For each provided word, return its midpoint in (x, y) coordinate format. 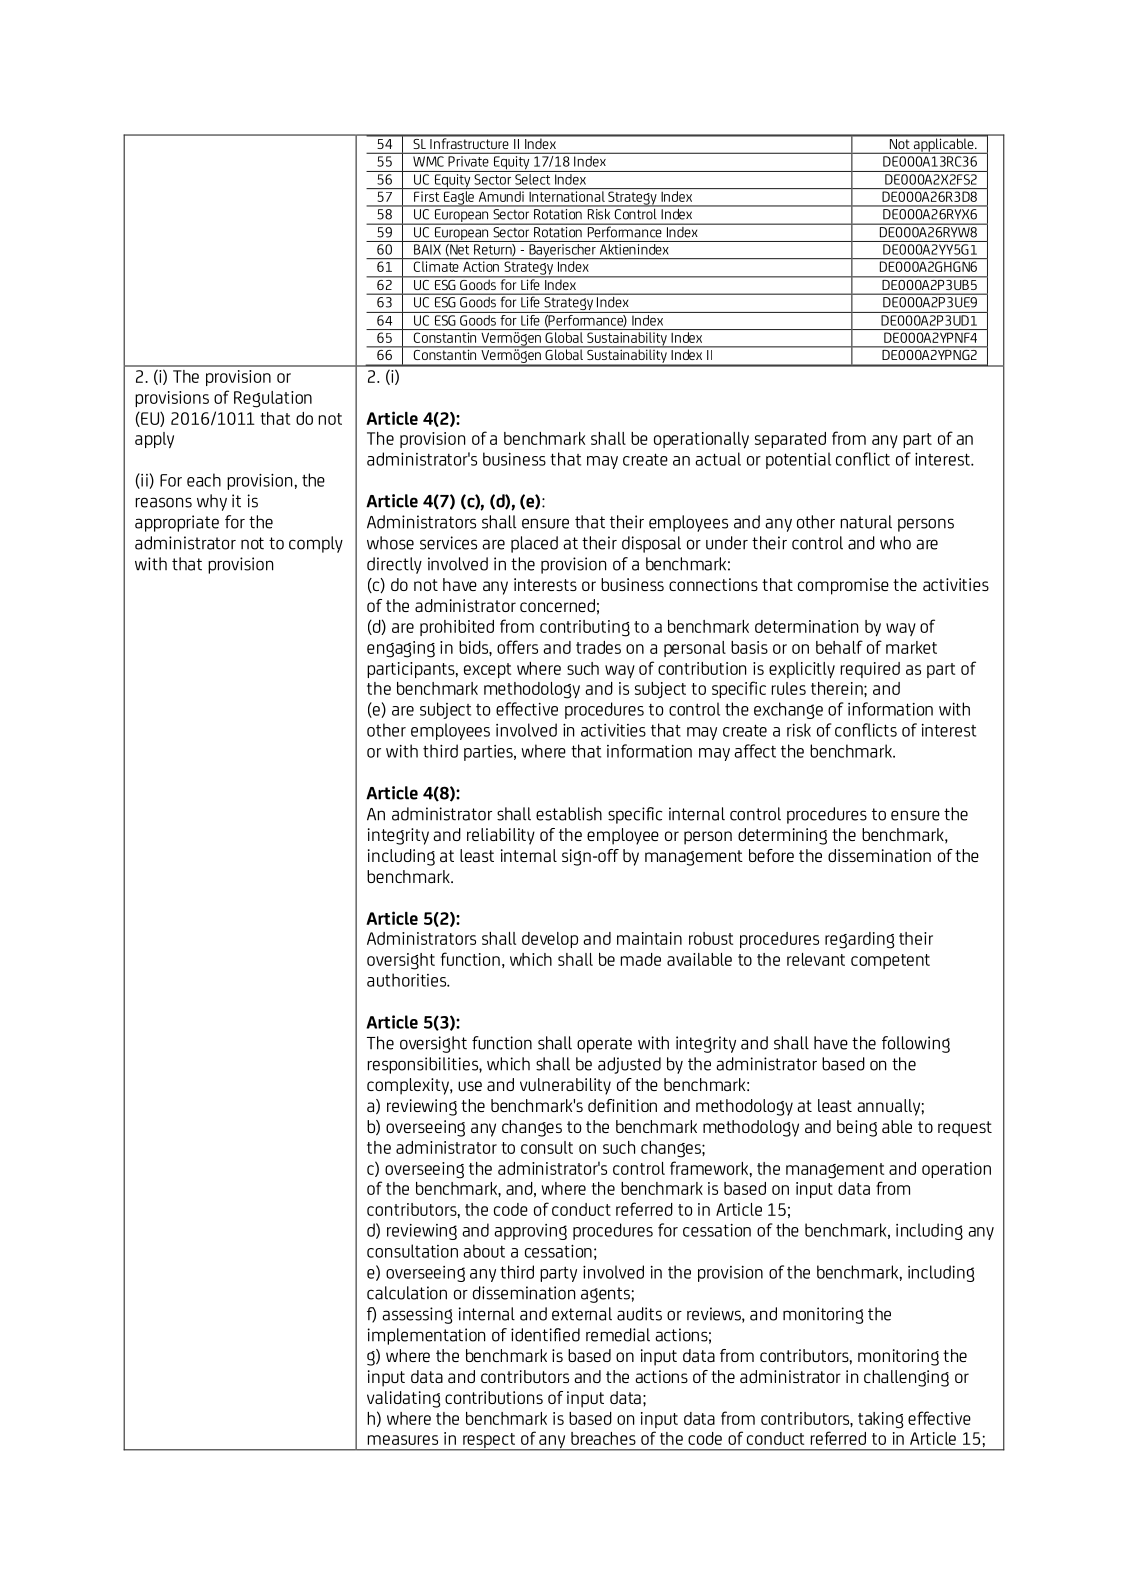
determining (782, 836)
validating (404, 1399)
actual (718, 459)
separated (790, 440)
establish (569, 814)
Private (468, 161)
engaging (401, 649)
